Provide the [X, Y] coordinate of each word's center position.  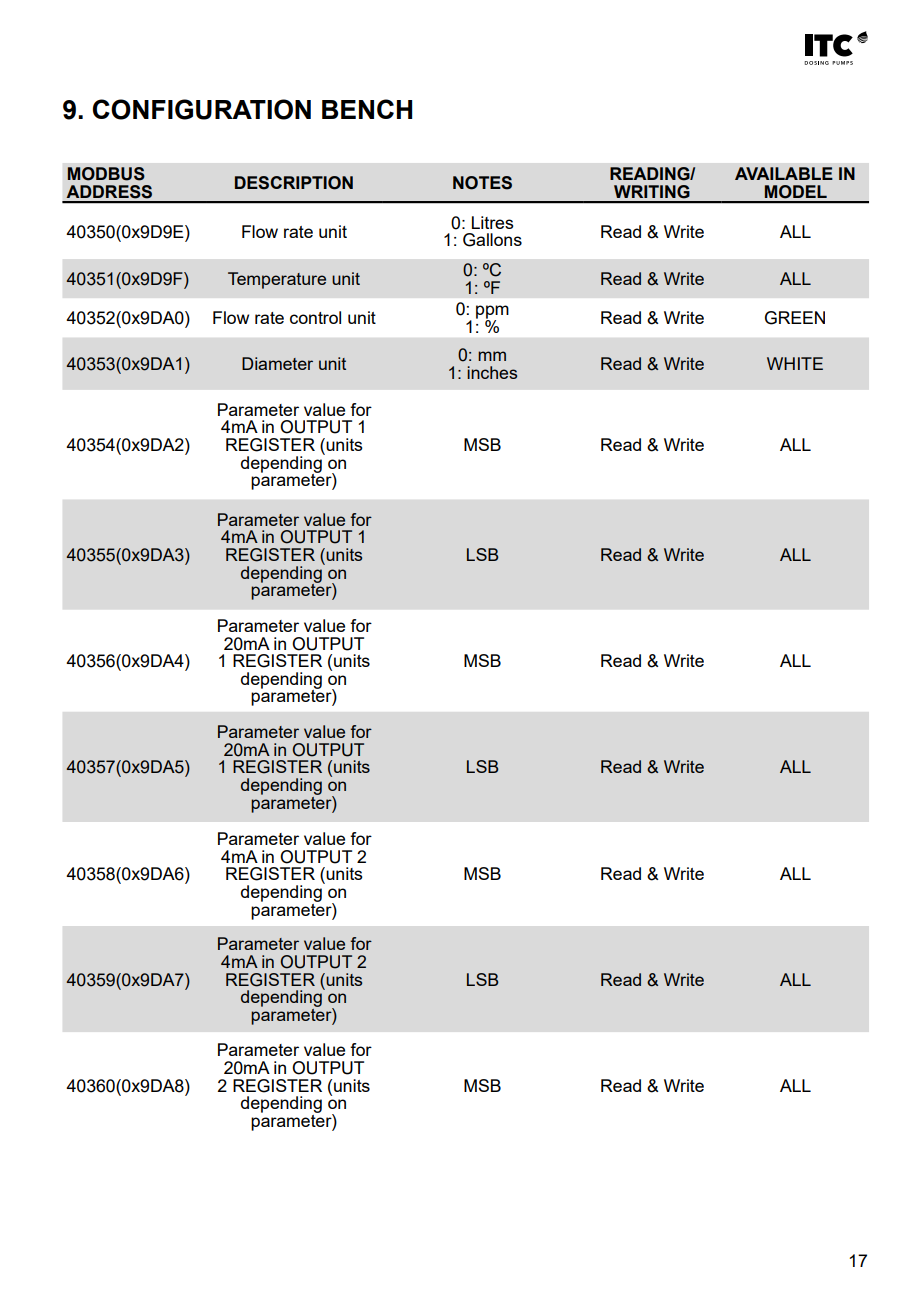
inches [492, 372]
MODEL [796, 192]
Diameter [277, 363]
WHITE [795, 363]
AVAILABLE [784, 173]
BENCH [367, 109]
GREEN [795, 318]
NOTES [482, 183]
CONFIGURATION [201, 109]
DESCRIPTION [294, 183]
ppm [492, 313]
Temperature [277, 280]
